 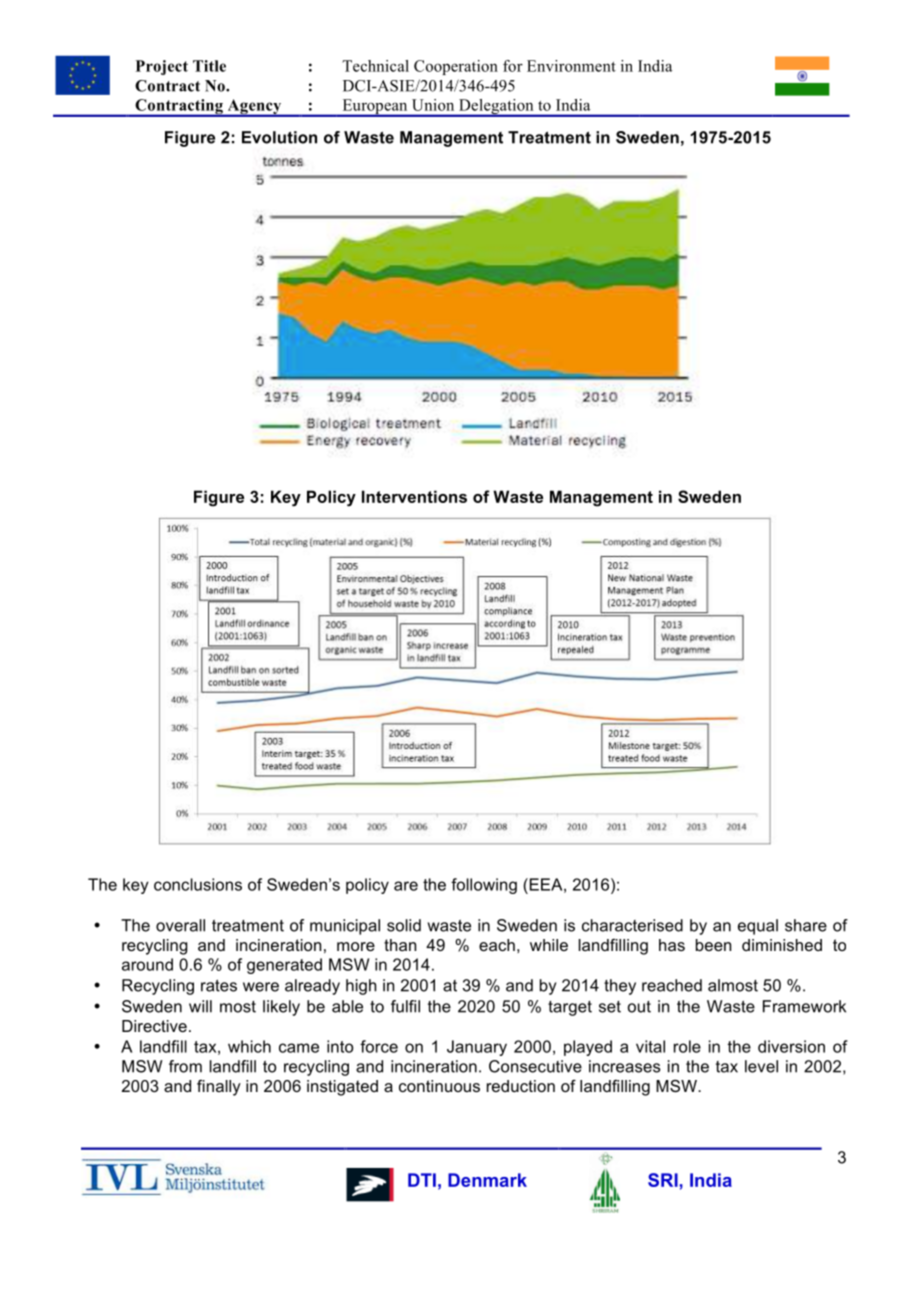 What do you see at coordinates (198, 884) in the page?
I see `conclusions` at bounding box center [198, 884].
